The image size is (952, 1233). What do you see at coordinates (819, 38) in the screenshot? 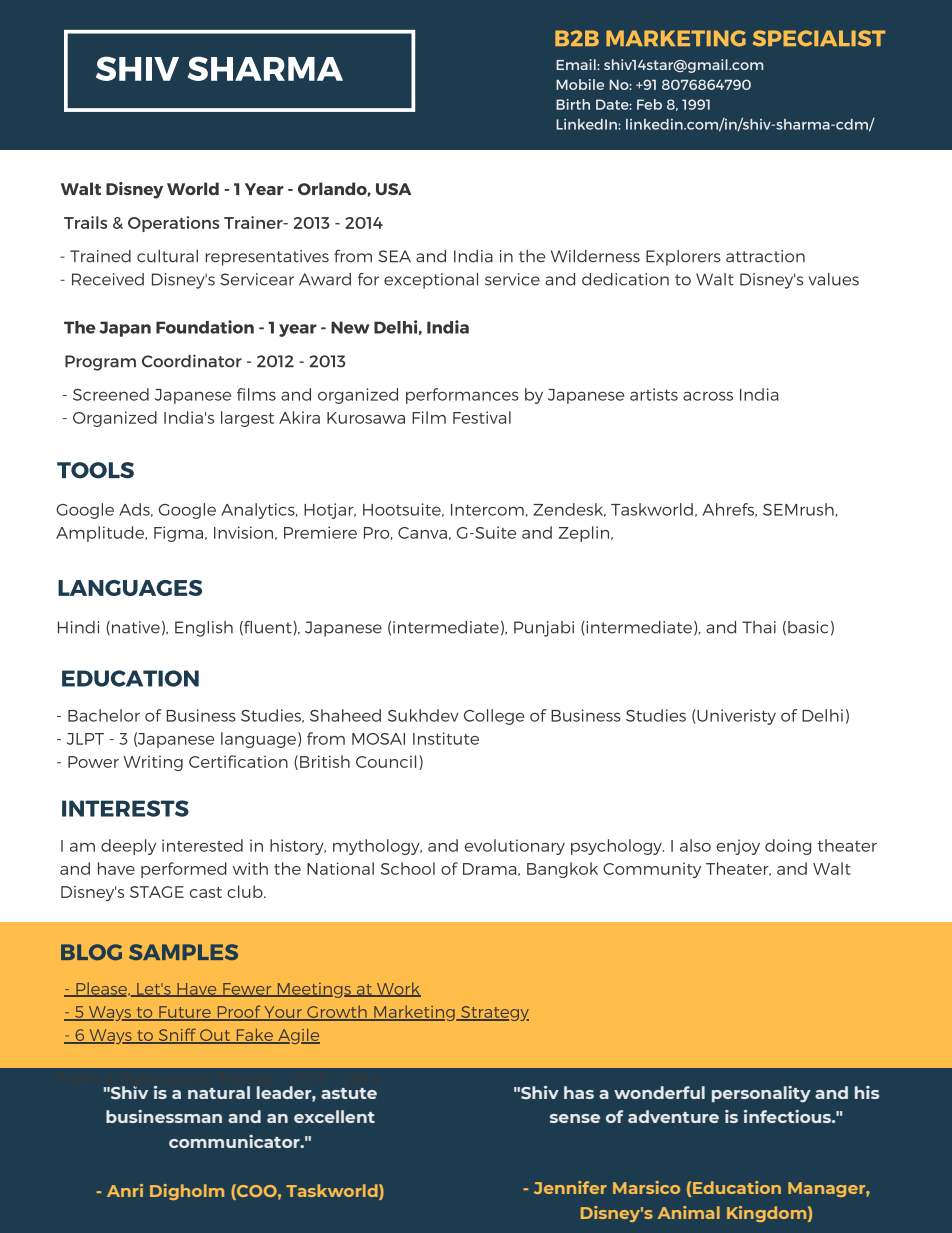
I see `SPECIALIST` at bounding box center [819, 38].
